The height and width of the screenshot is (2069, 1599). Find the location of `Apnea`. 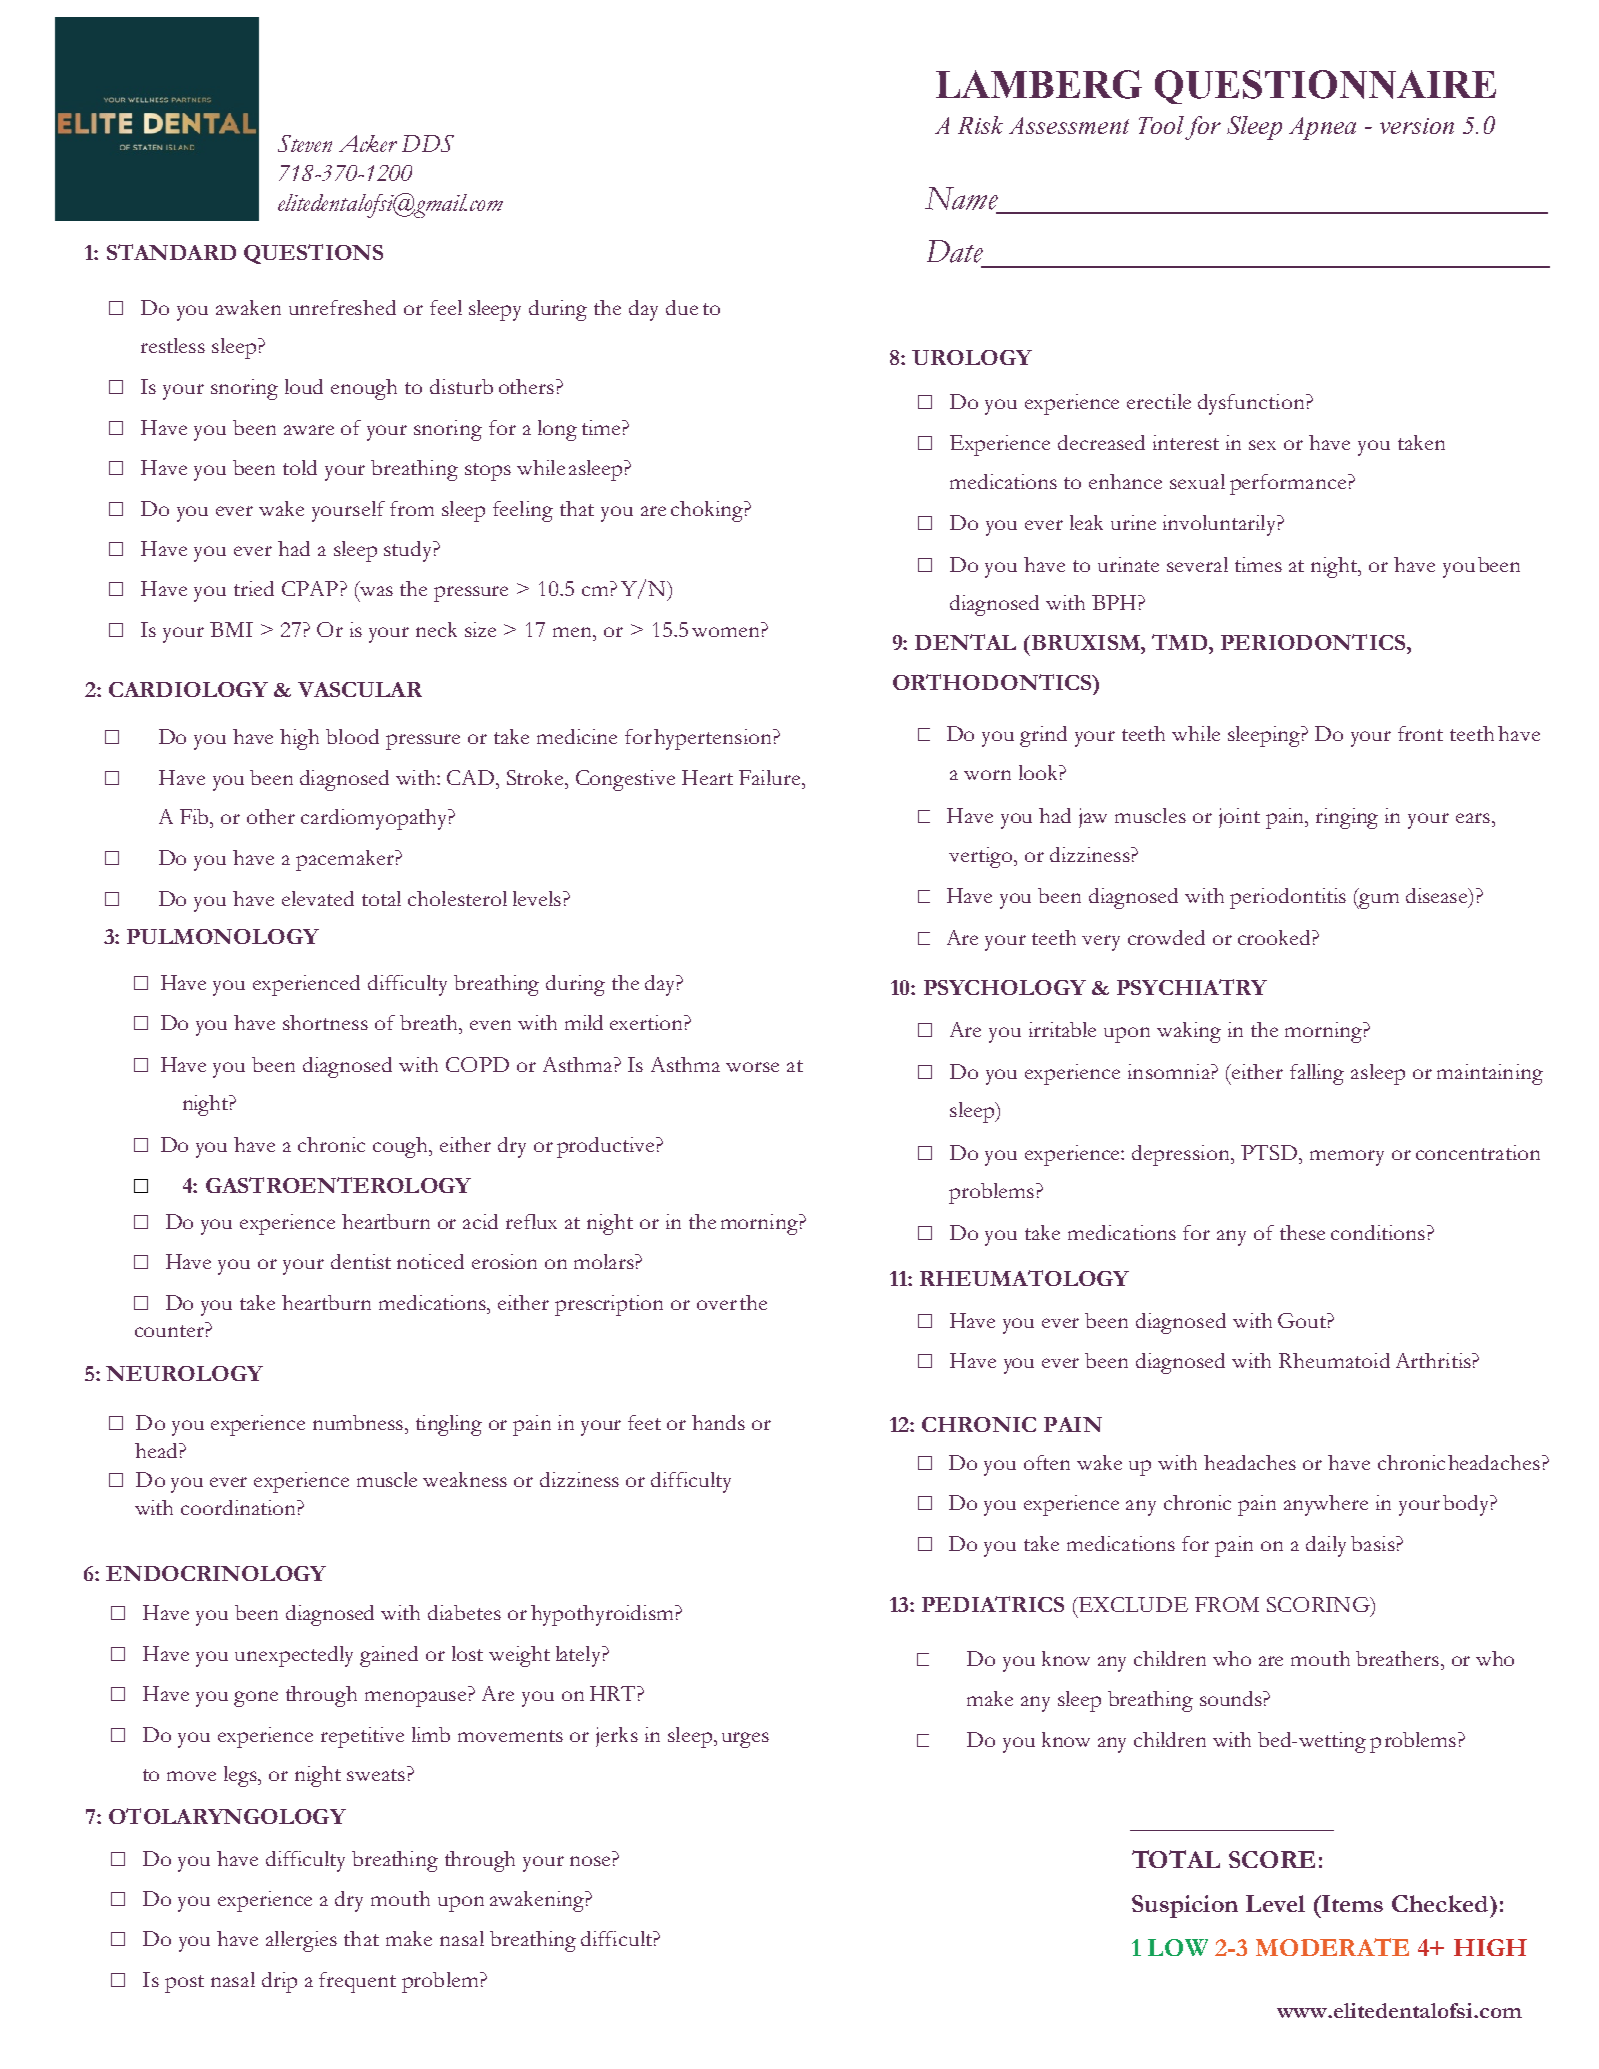

Apnea is located at coordinates (1322, 128).
